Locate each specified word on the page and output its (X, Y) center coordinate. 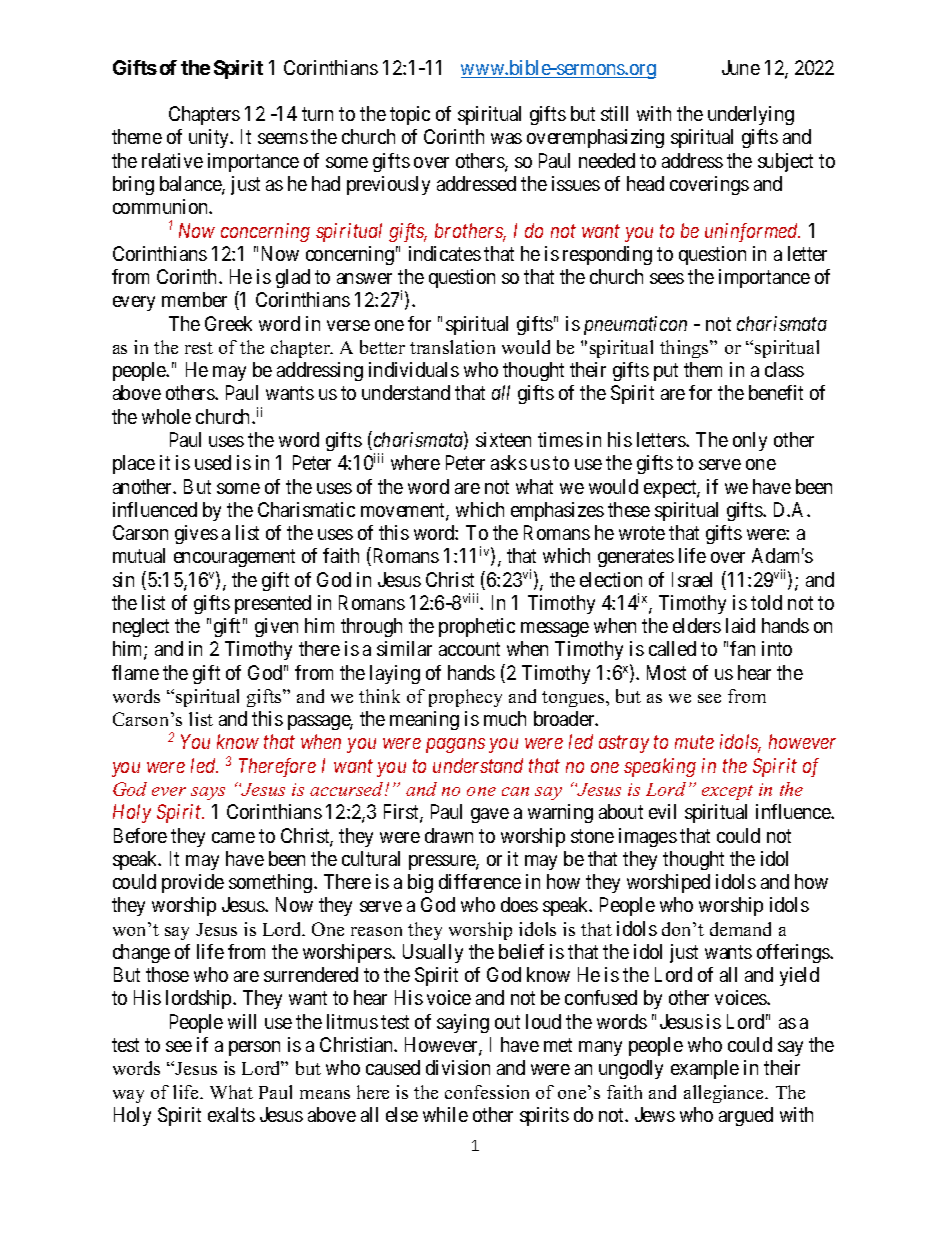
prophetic (477, 627)
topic (410, 115)
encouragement (234, 558)
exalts (231, 1114)
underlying (751, 115)
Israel (692, 579)
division (458, 1067)
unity (210, 138)
